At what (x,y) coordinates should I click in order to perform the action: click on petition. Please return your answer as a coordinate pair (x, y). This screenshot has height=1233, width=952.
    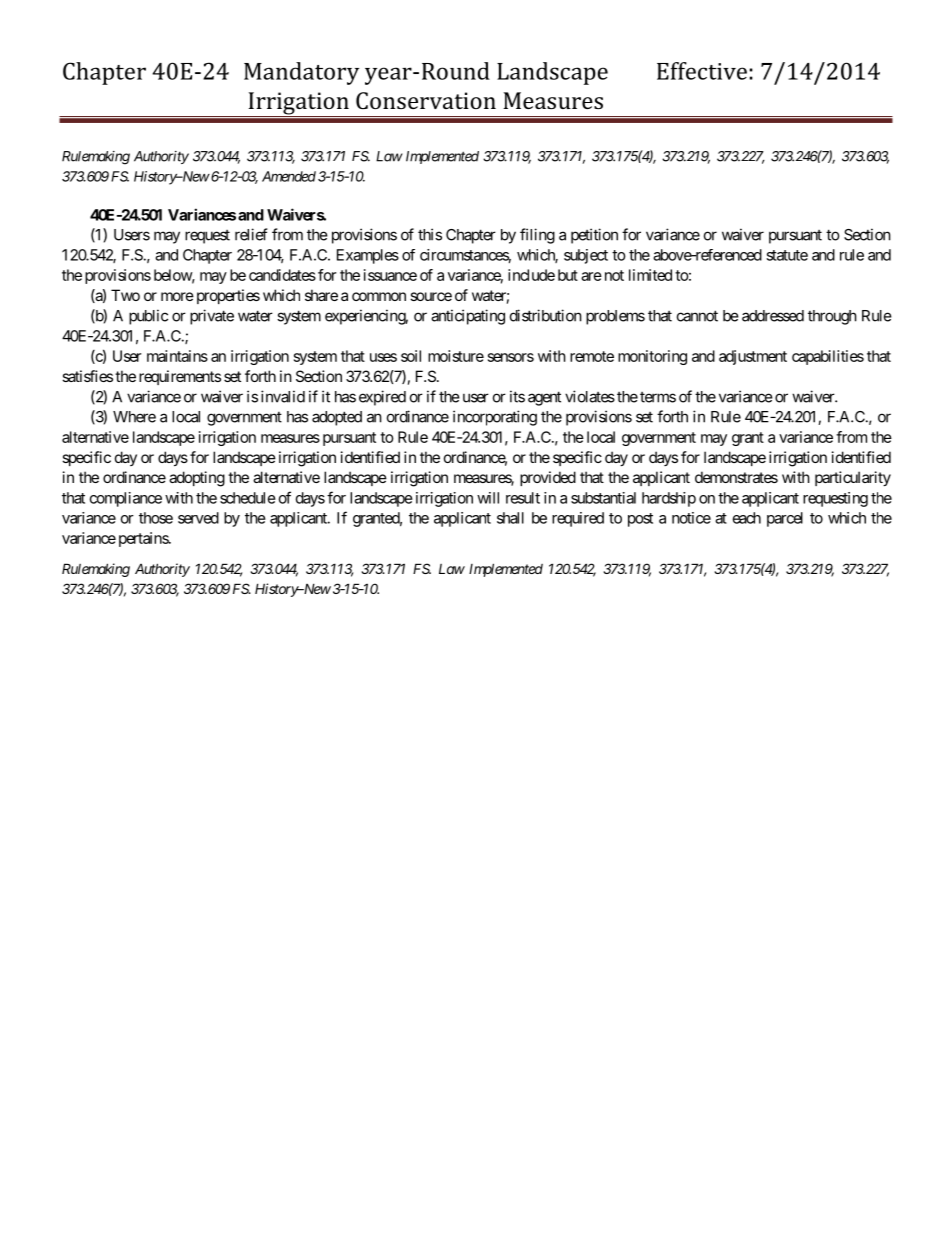
    Looking at the image, I should click on (594, 236).
